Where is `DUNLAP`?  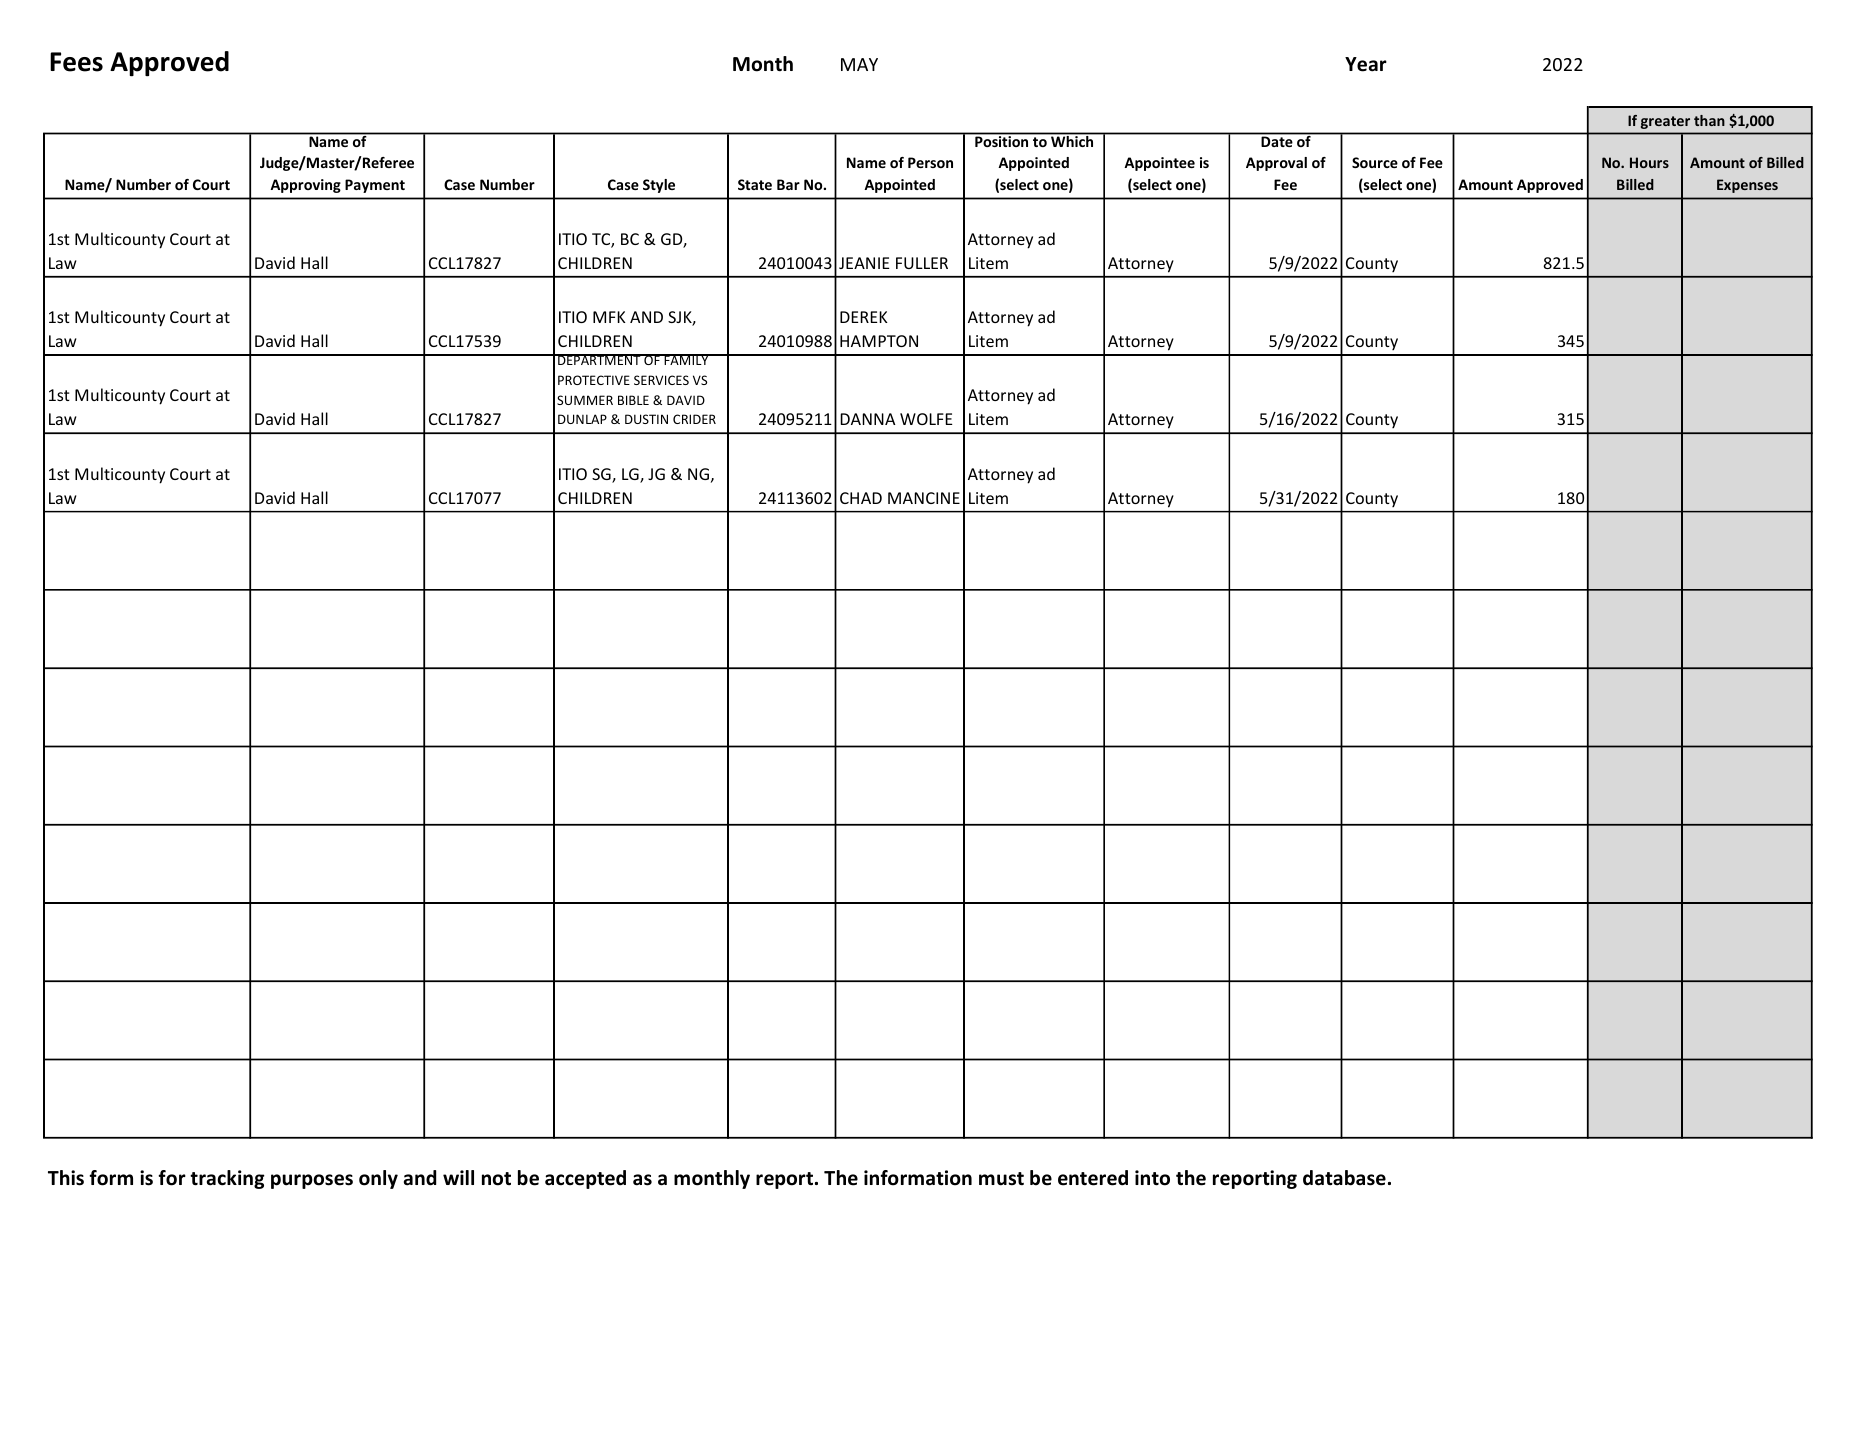
DUNLAP is located at coordinates (582, 419).
